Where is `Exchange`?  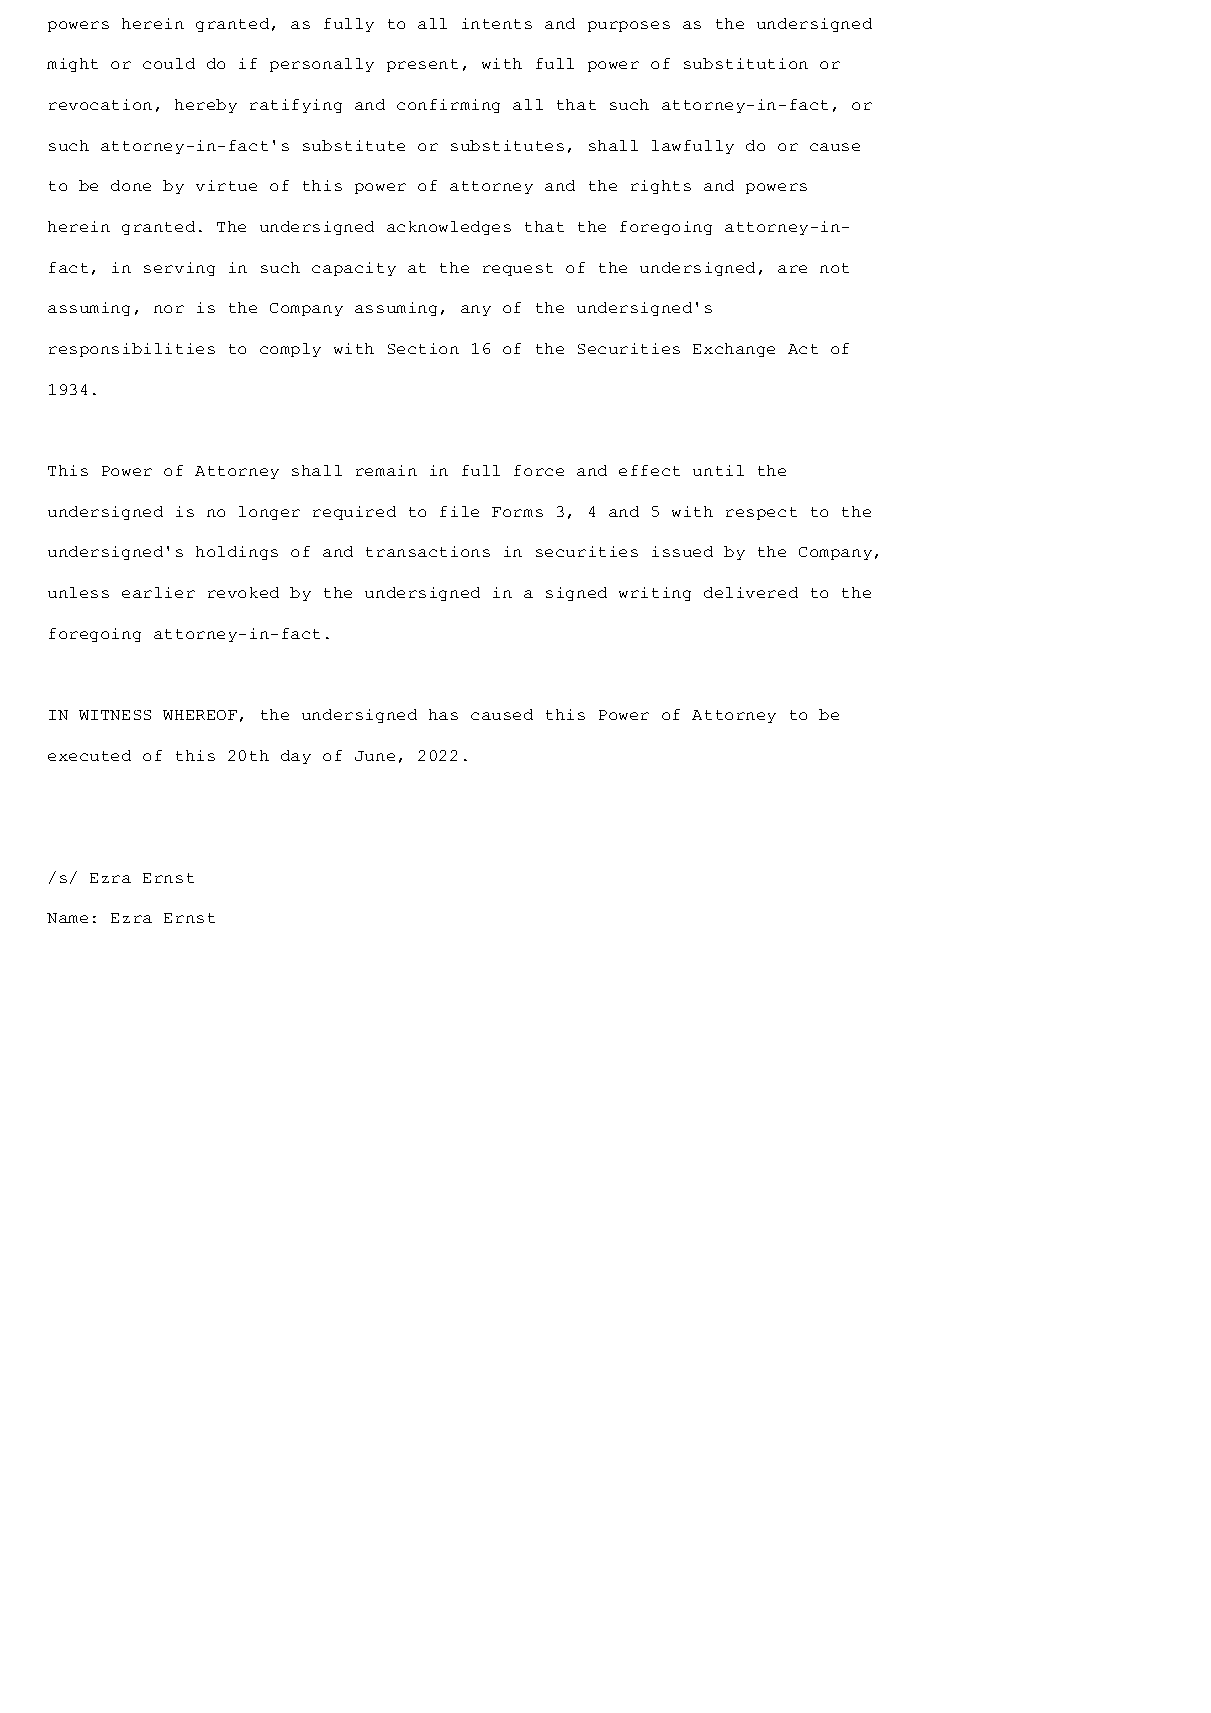 Exchange is located at coordinates (734, 350).
